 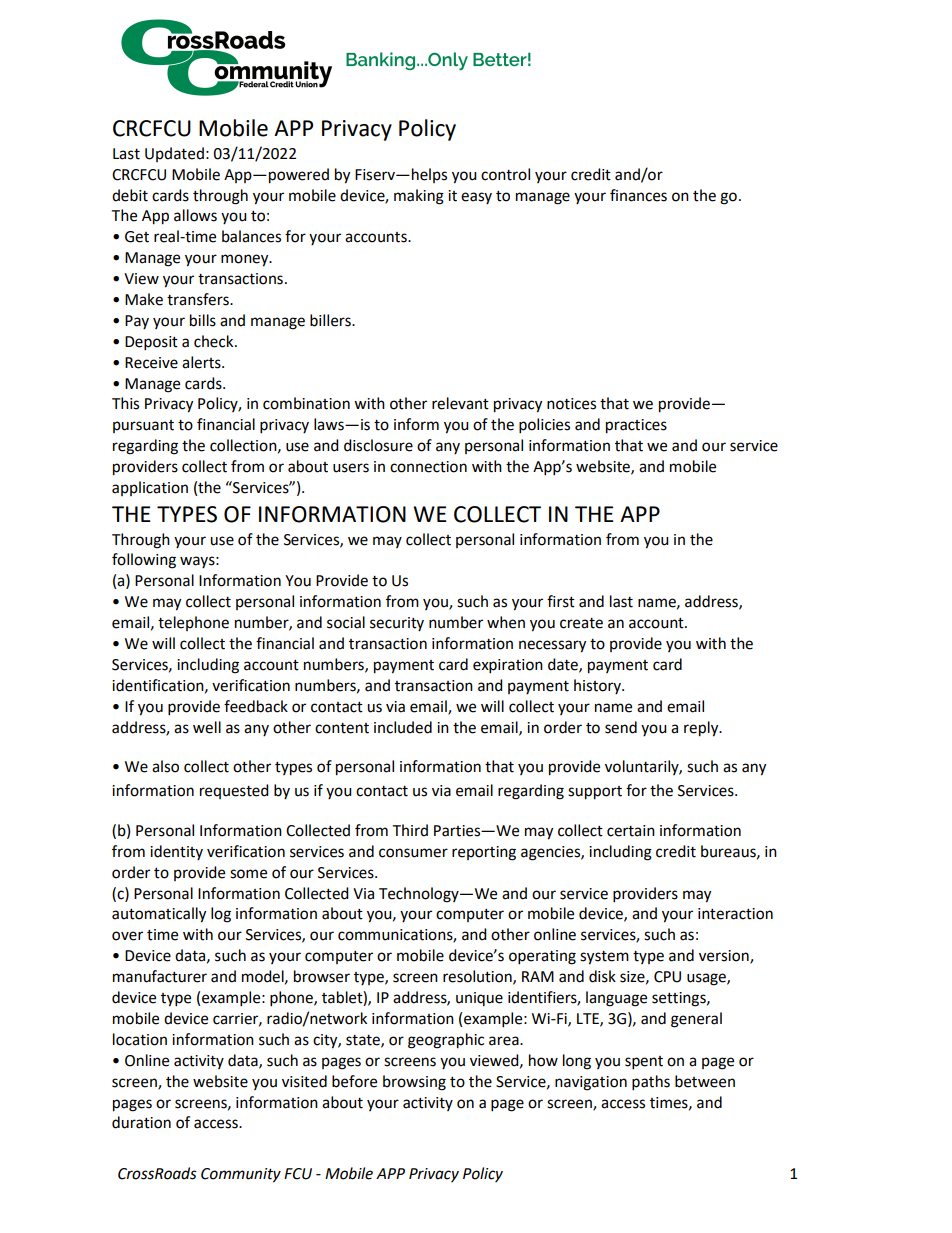 I want to click on connection, so click(x=428, y=467).
